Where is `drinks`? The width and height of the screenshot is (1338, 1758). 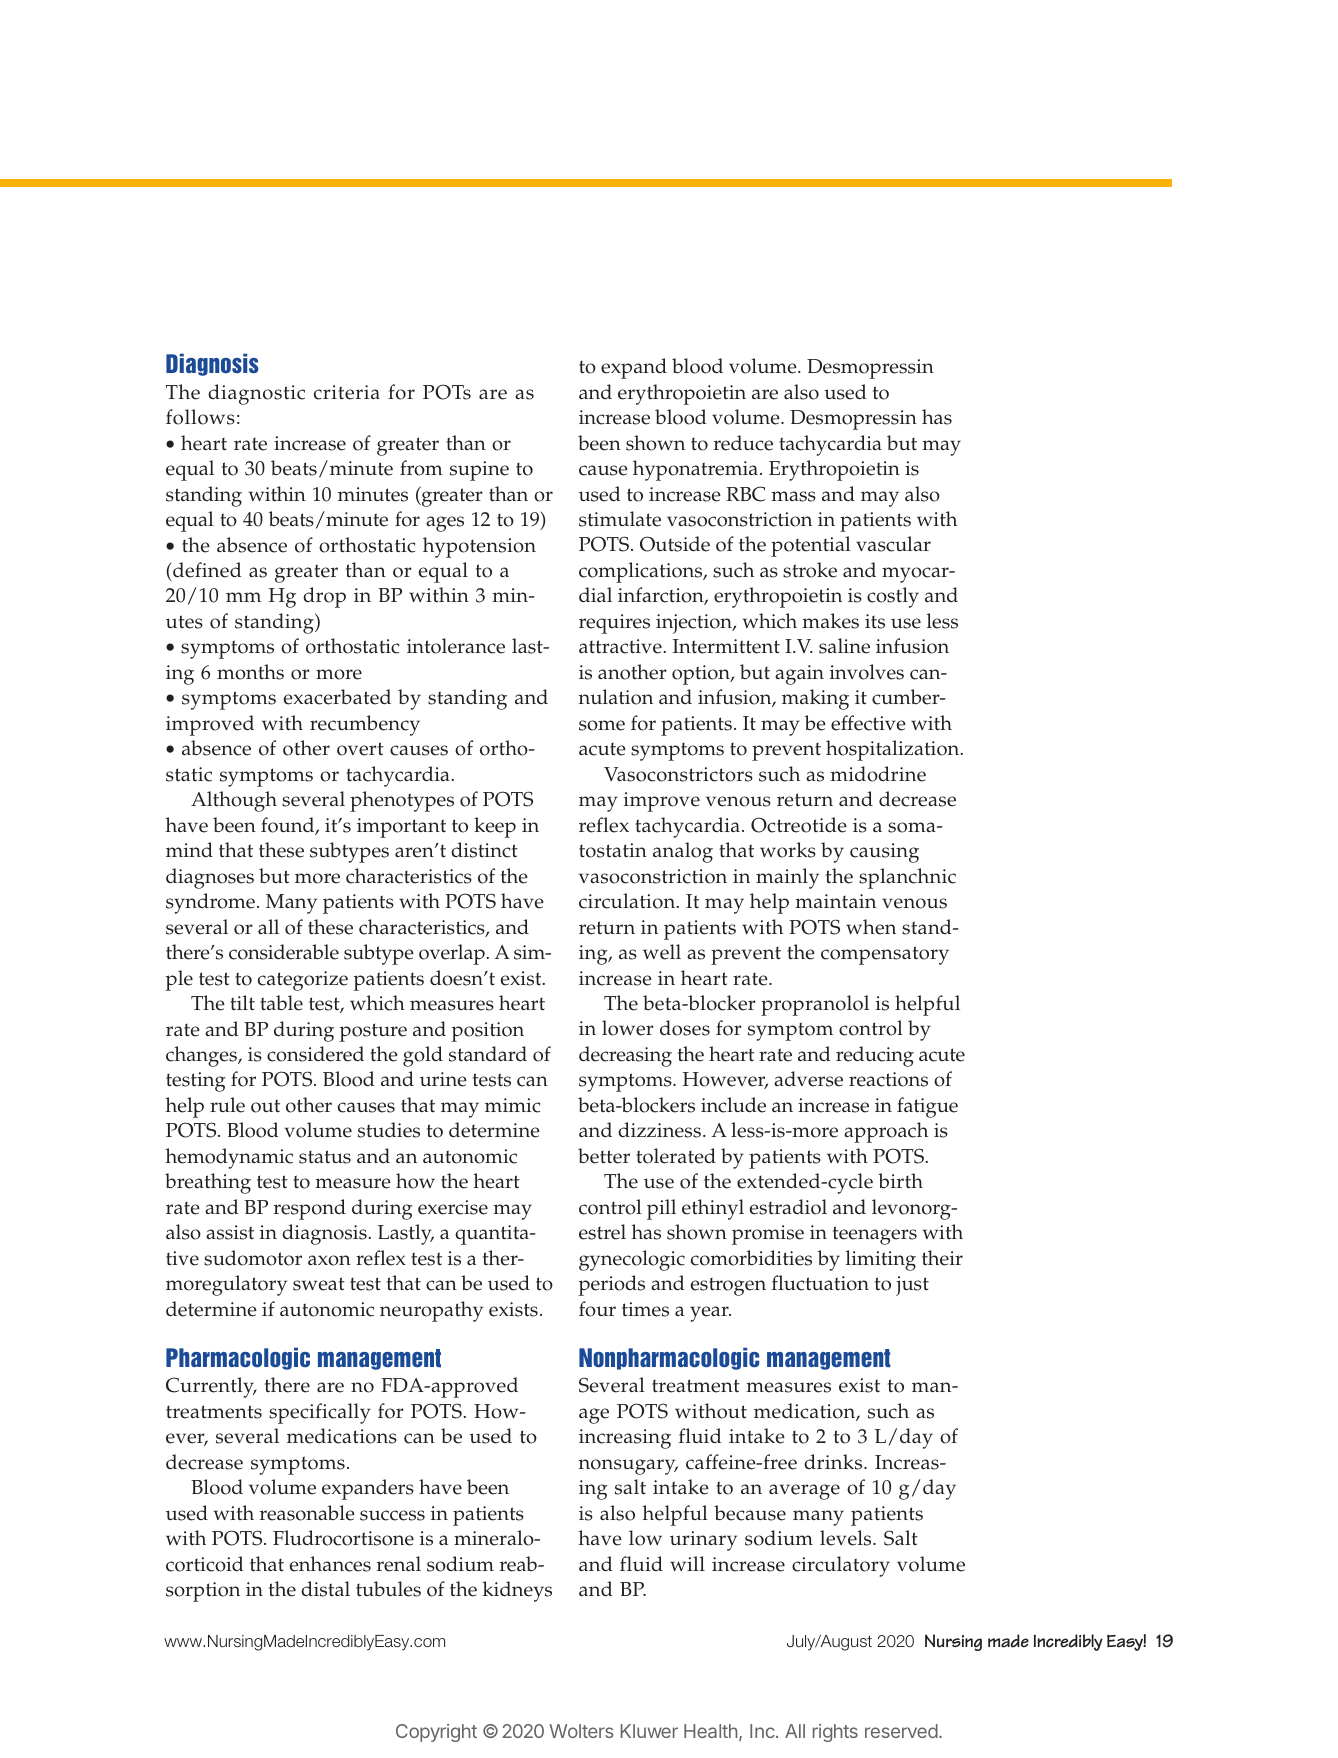 drinks is located at coordinates (834, 1462).
